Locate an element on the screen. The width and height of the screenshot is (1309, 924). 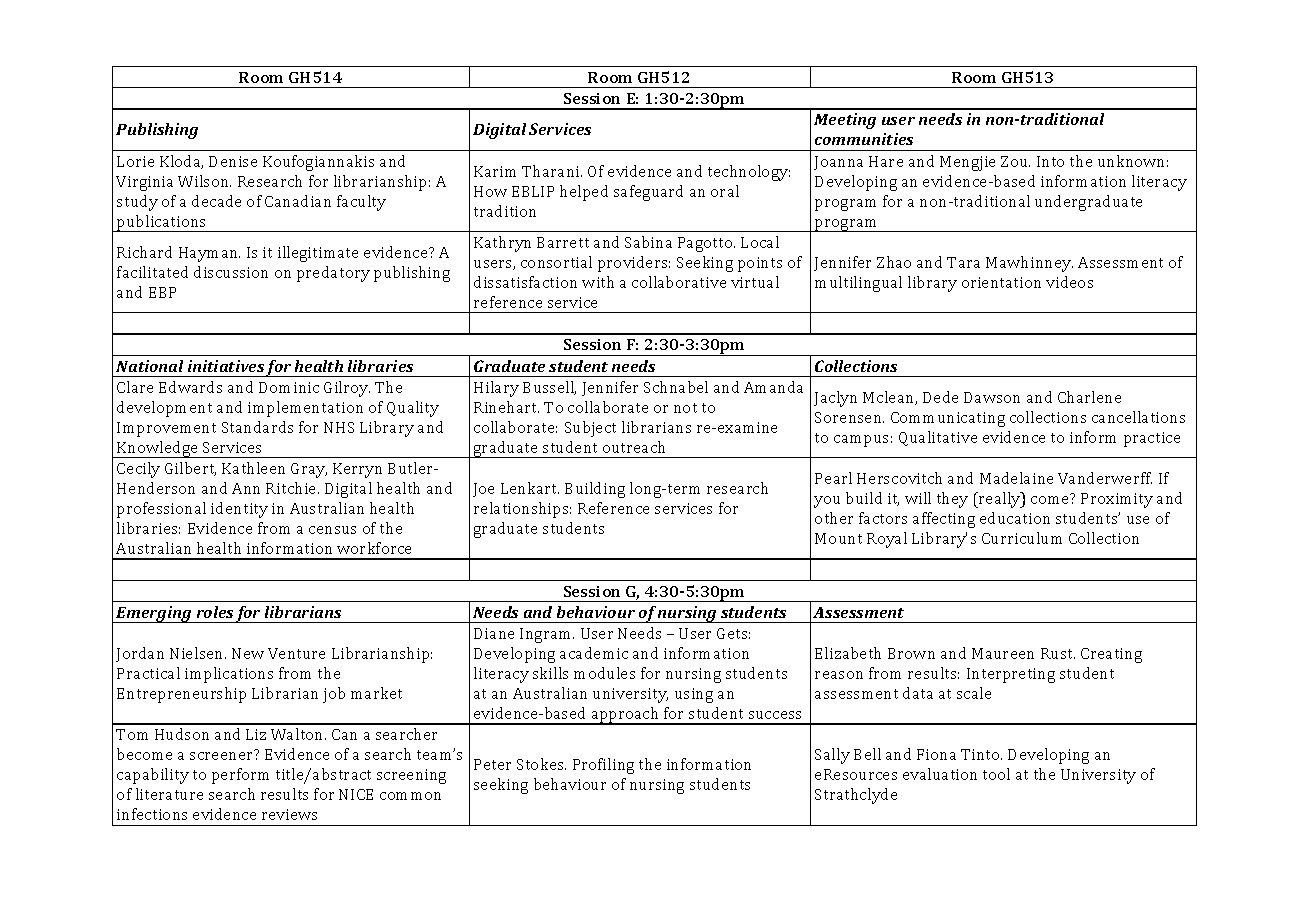
technology is located at coordinates (749, 173).
